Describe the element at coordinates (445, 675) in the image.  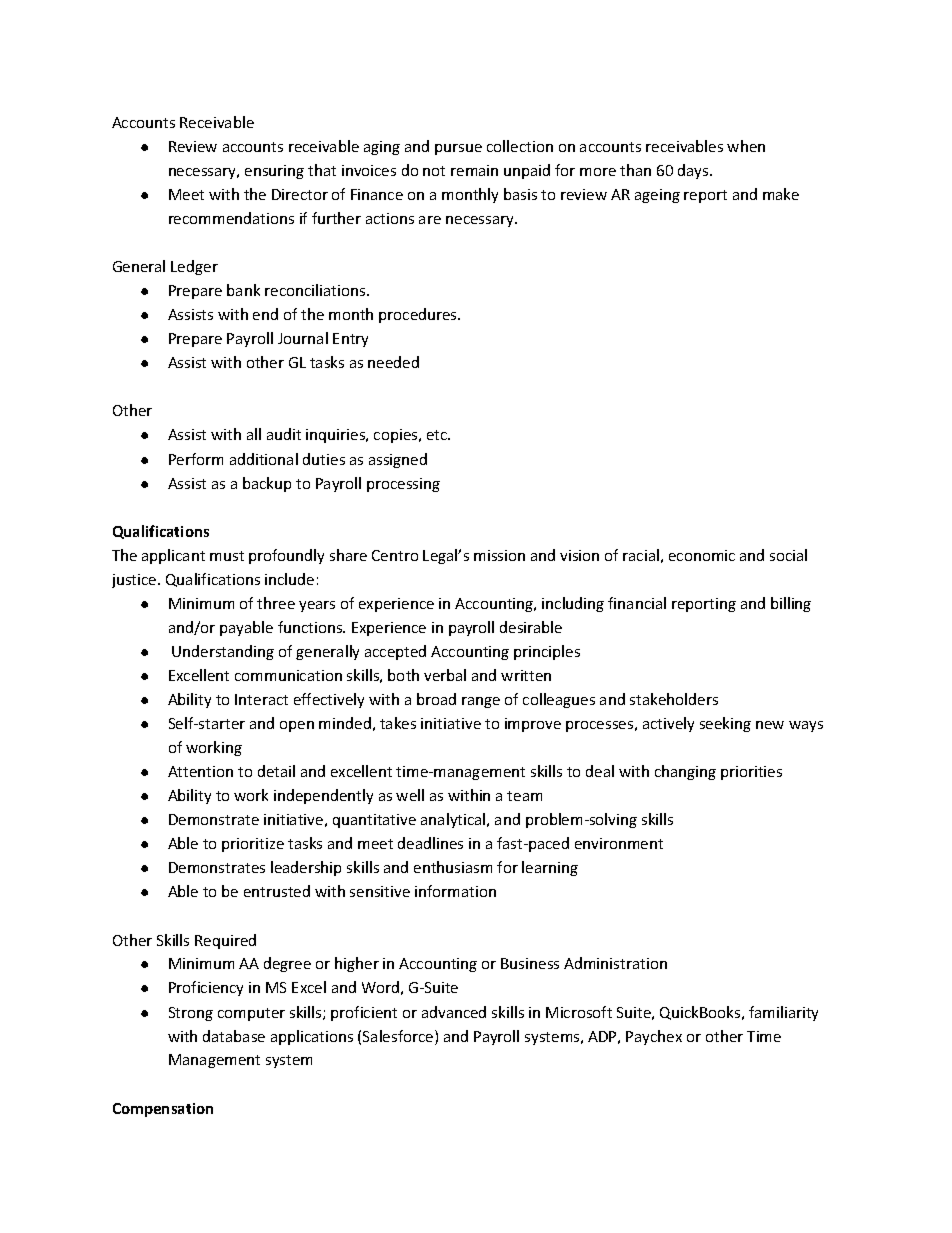
I see `verbal` at that location.
